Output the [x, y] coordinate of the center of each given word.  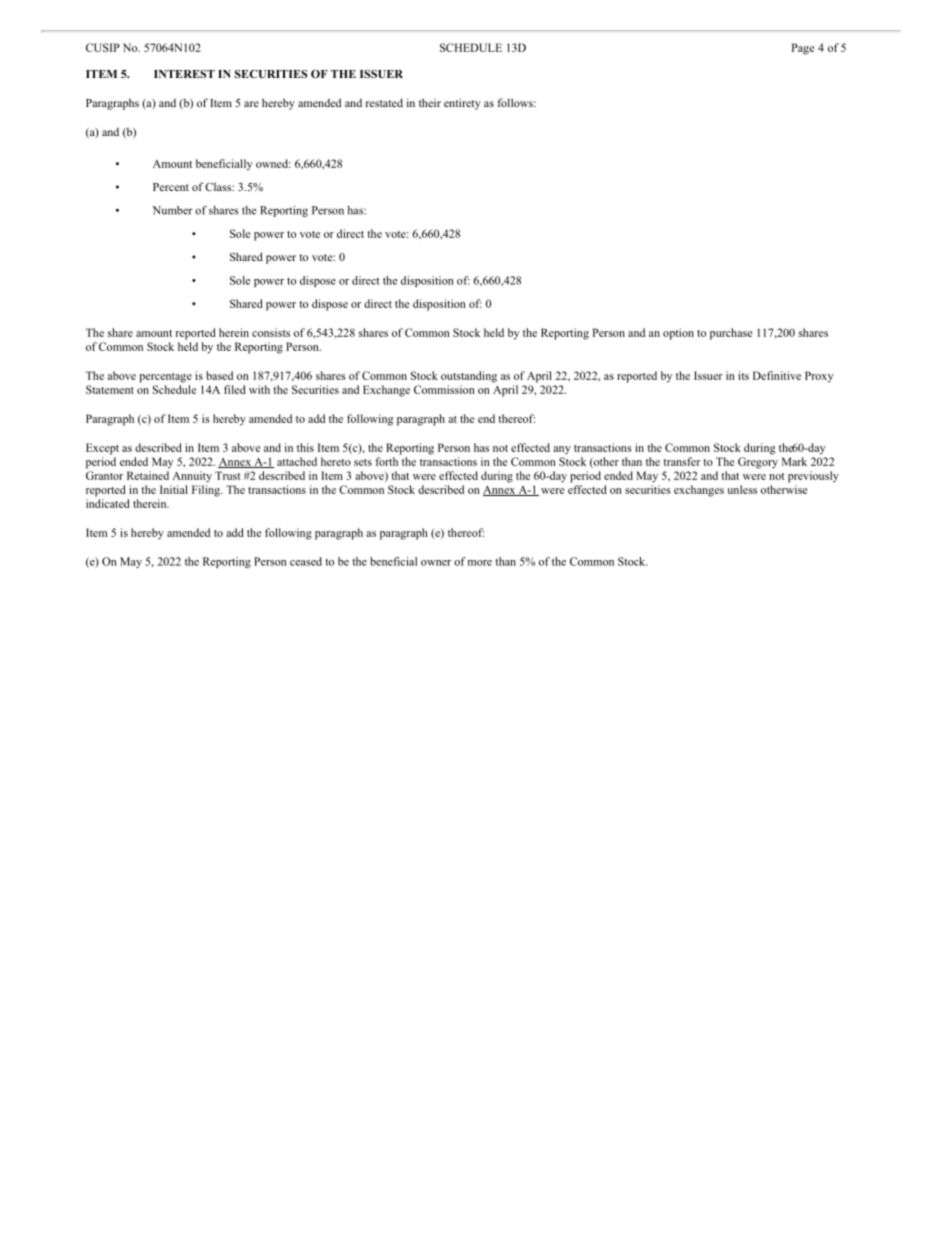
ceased [306, 561]
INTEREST [184, 74]
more [480, 563]
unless [742, 489]
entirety [462, 104]
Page [802, 49]
